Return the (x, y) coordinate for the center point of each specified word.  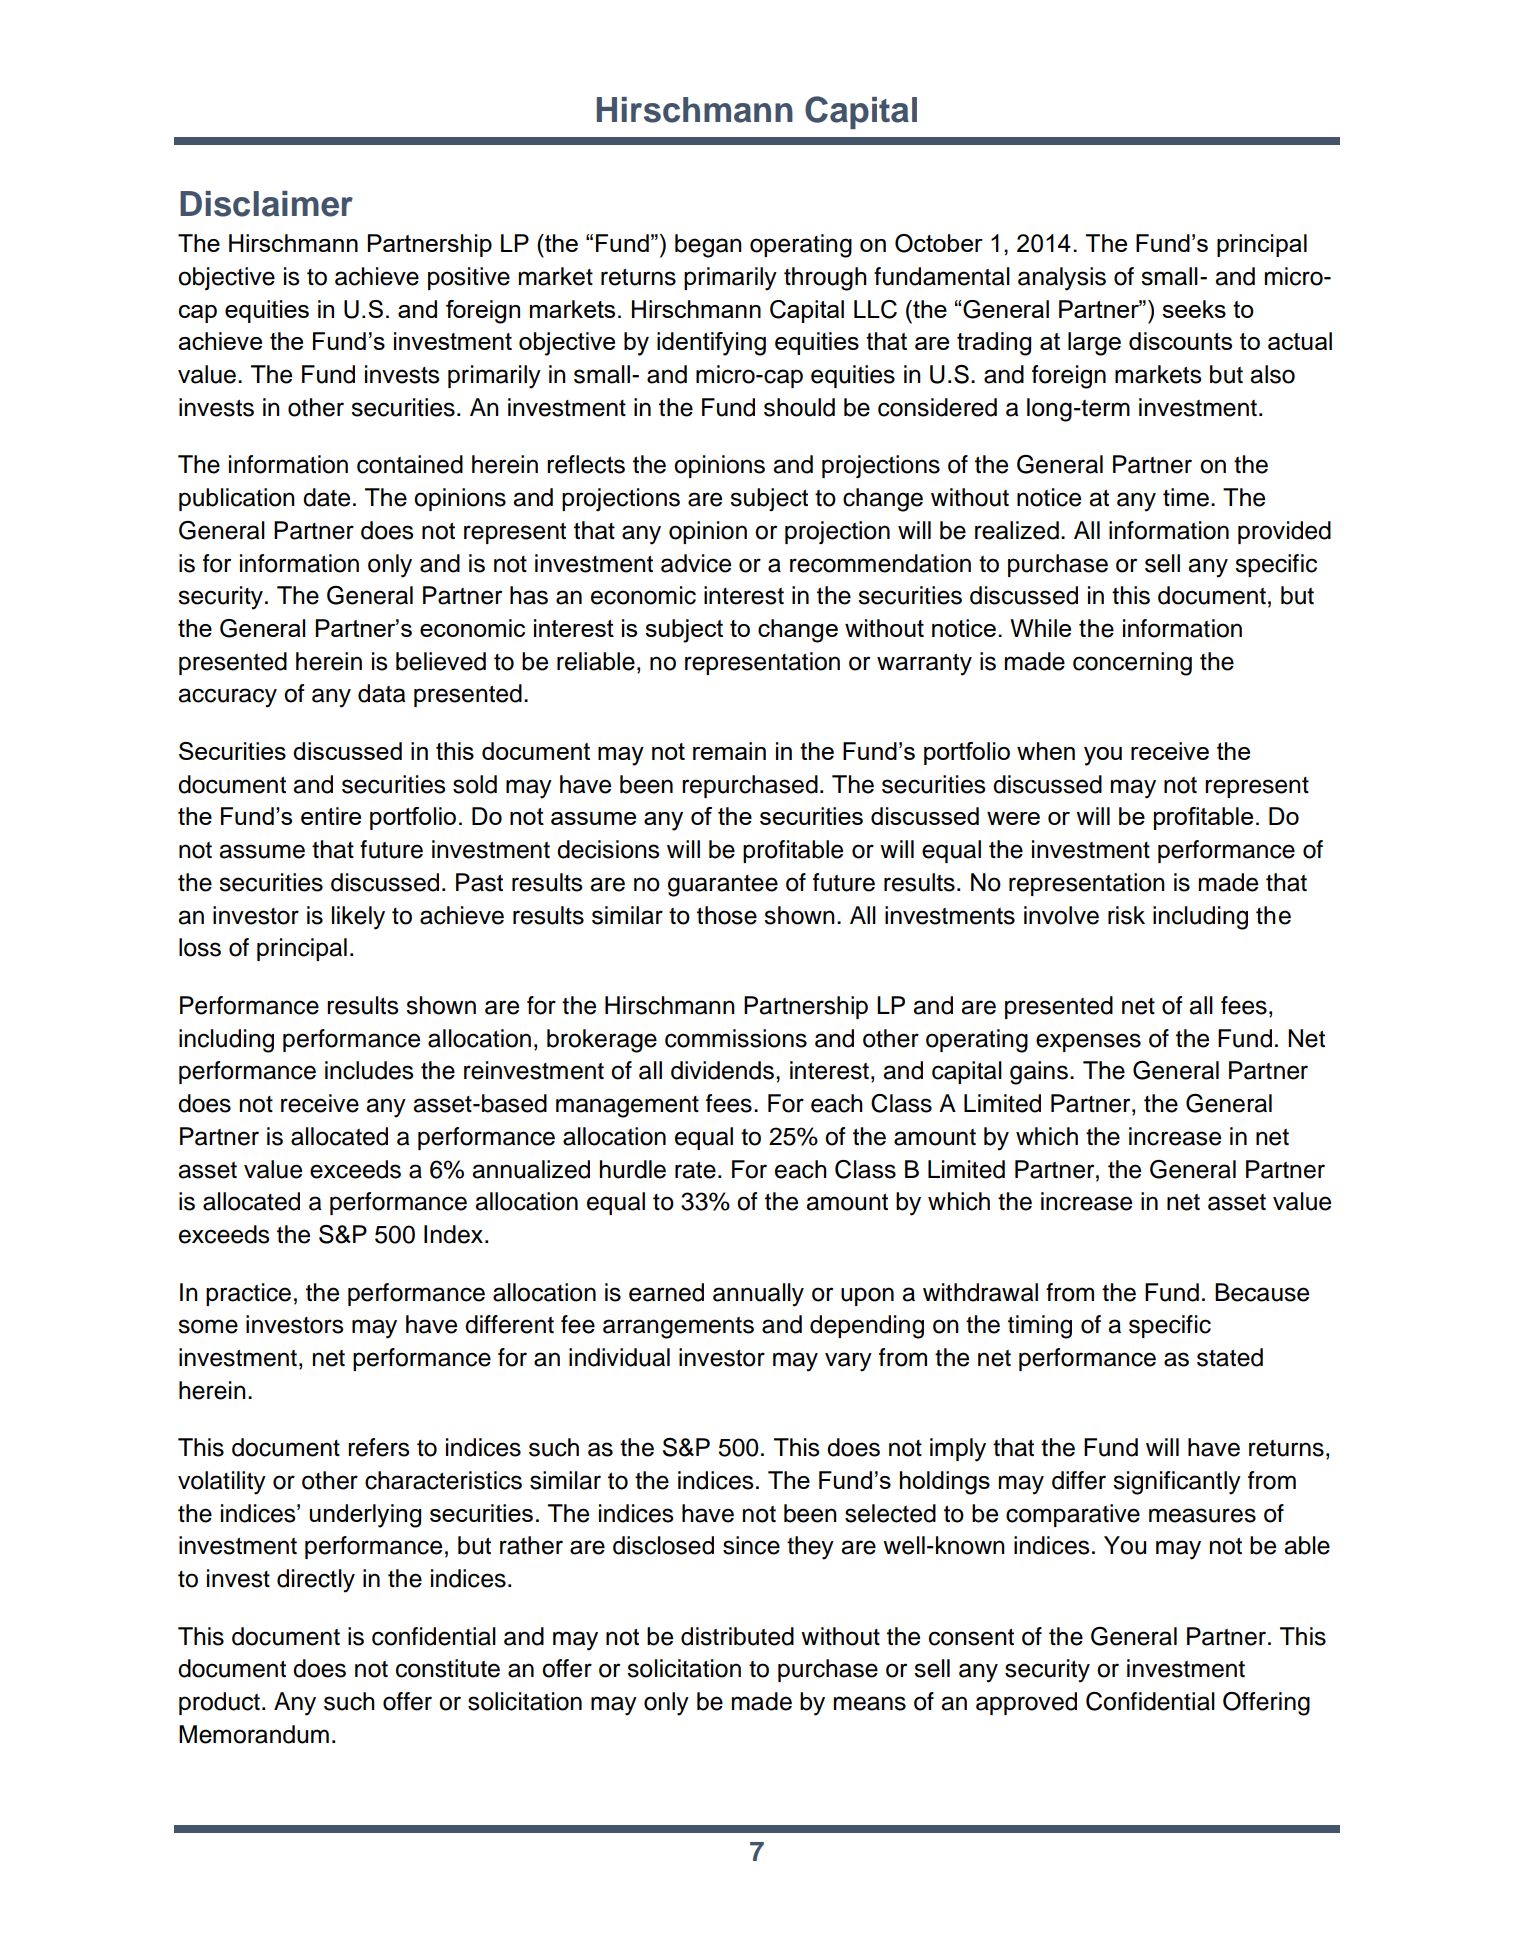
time (1186, 497)
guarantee (723, 886)
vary (848, 1362)
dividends (722, 1070)
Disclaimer (266, 204)
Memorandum (254, 1734)
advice (696, 563)
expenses (1088, 1042)
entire (331, 816)
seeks (1194, 309)
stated (1230, 1357)
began (708, 246)
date (326, 497)
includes (369, 1070)
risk (1126, 915)
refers (379, 1447)
